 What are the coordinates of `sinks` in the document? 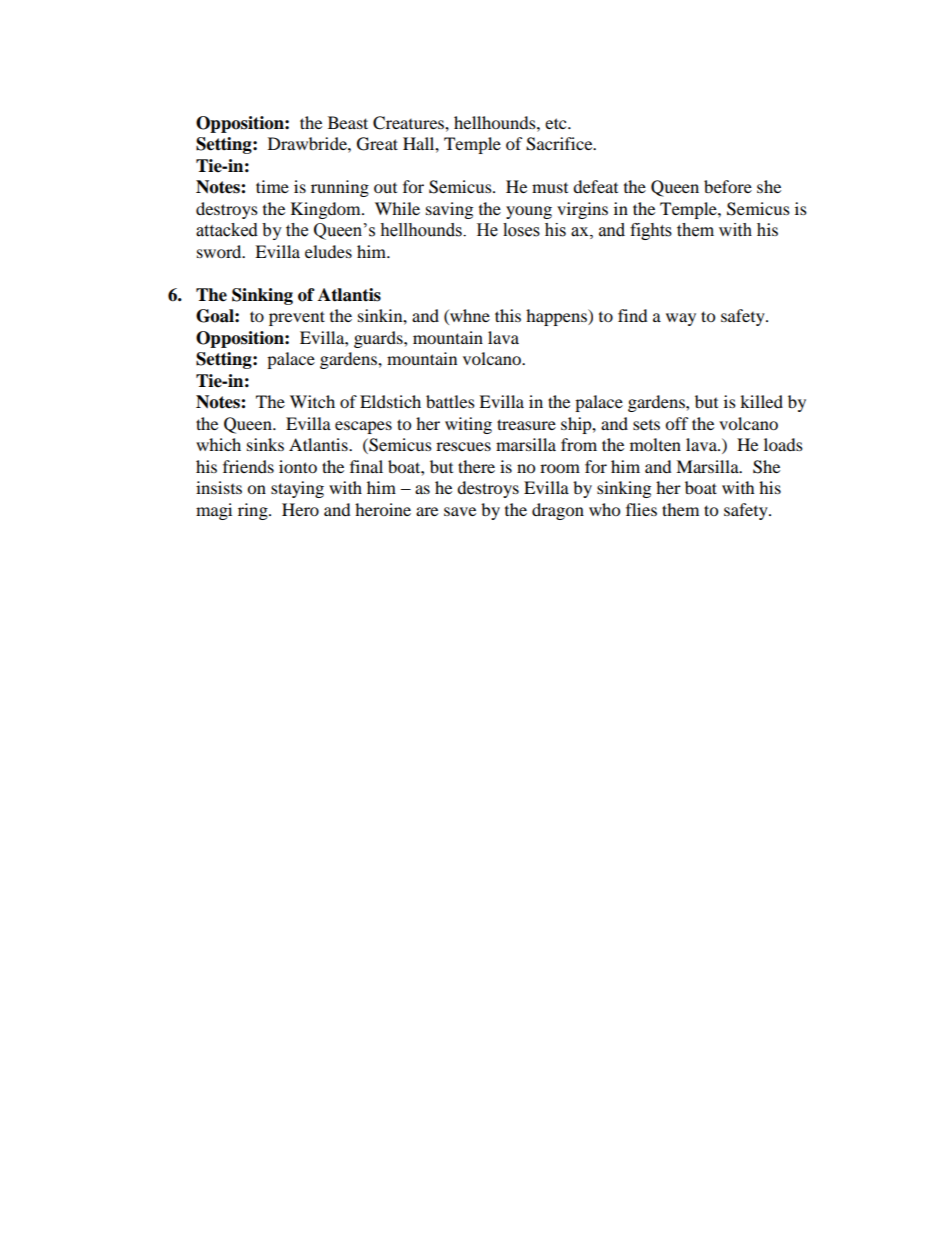 It's located at (265, 444).
